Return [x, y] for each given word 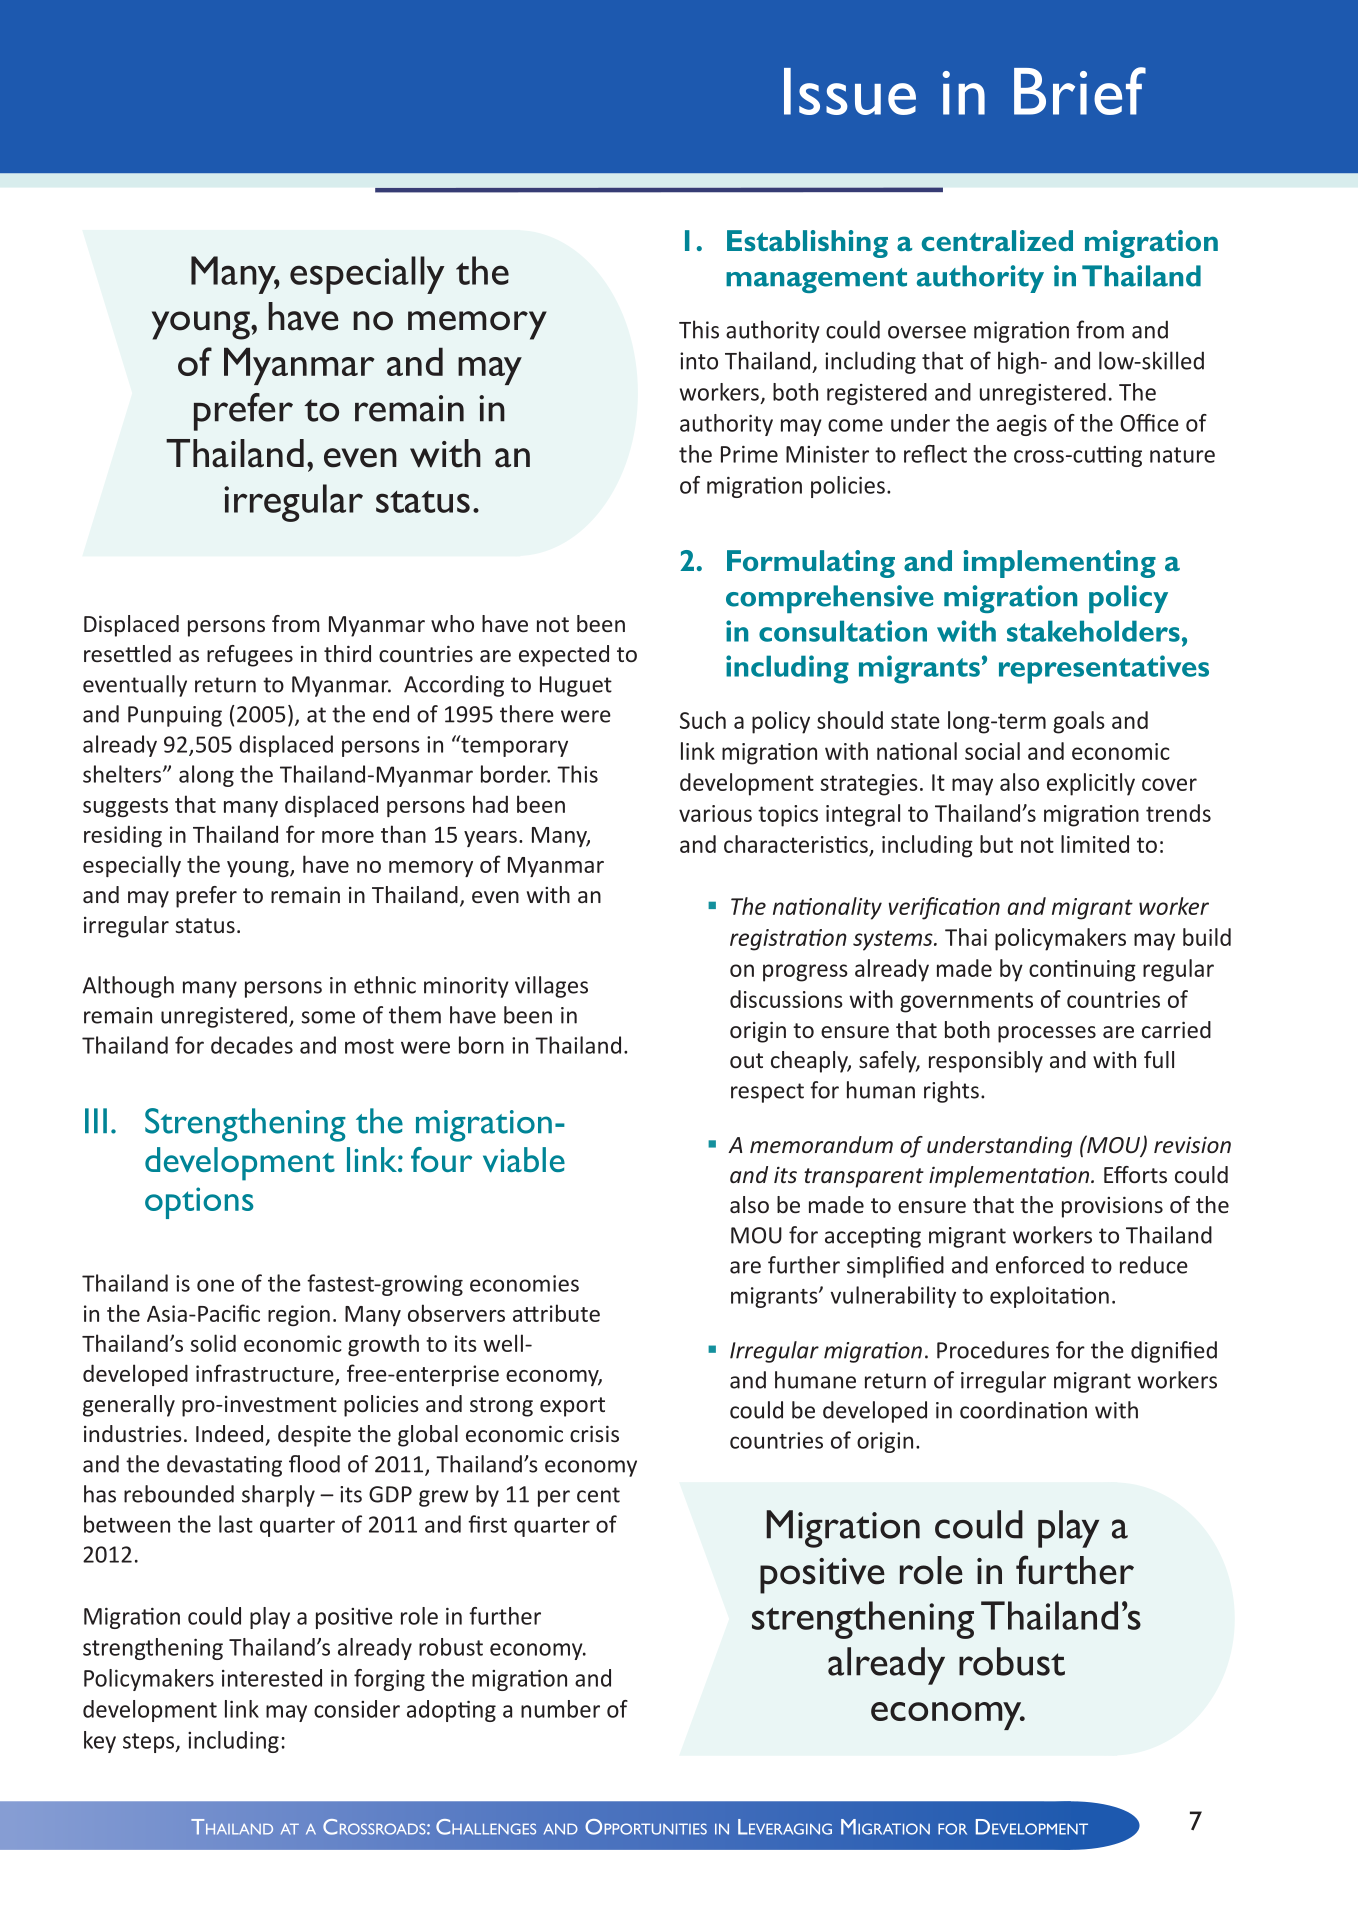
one [215, 1285]
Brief [1080, 91]
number [560, 1709]
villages [551, 987]
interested [272, 1678]
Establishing [807, 244]
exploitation [1049, 1297]
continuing [1082, 971]
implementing [1059, 564]
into [699, 361]
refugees [250, 656]
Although [128, 987]
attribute [556, 1313]
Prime [749, 454]
